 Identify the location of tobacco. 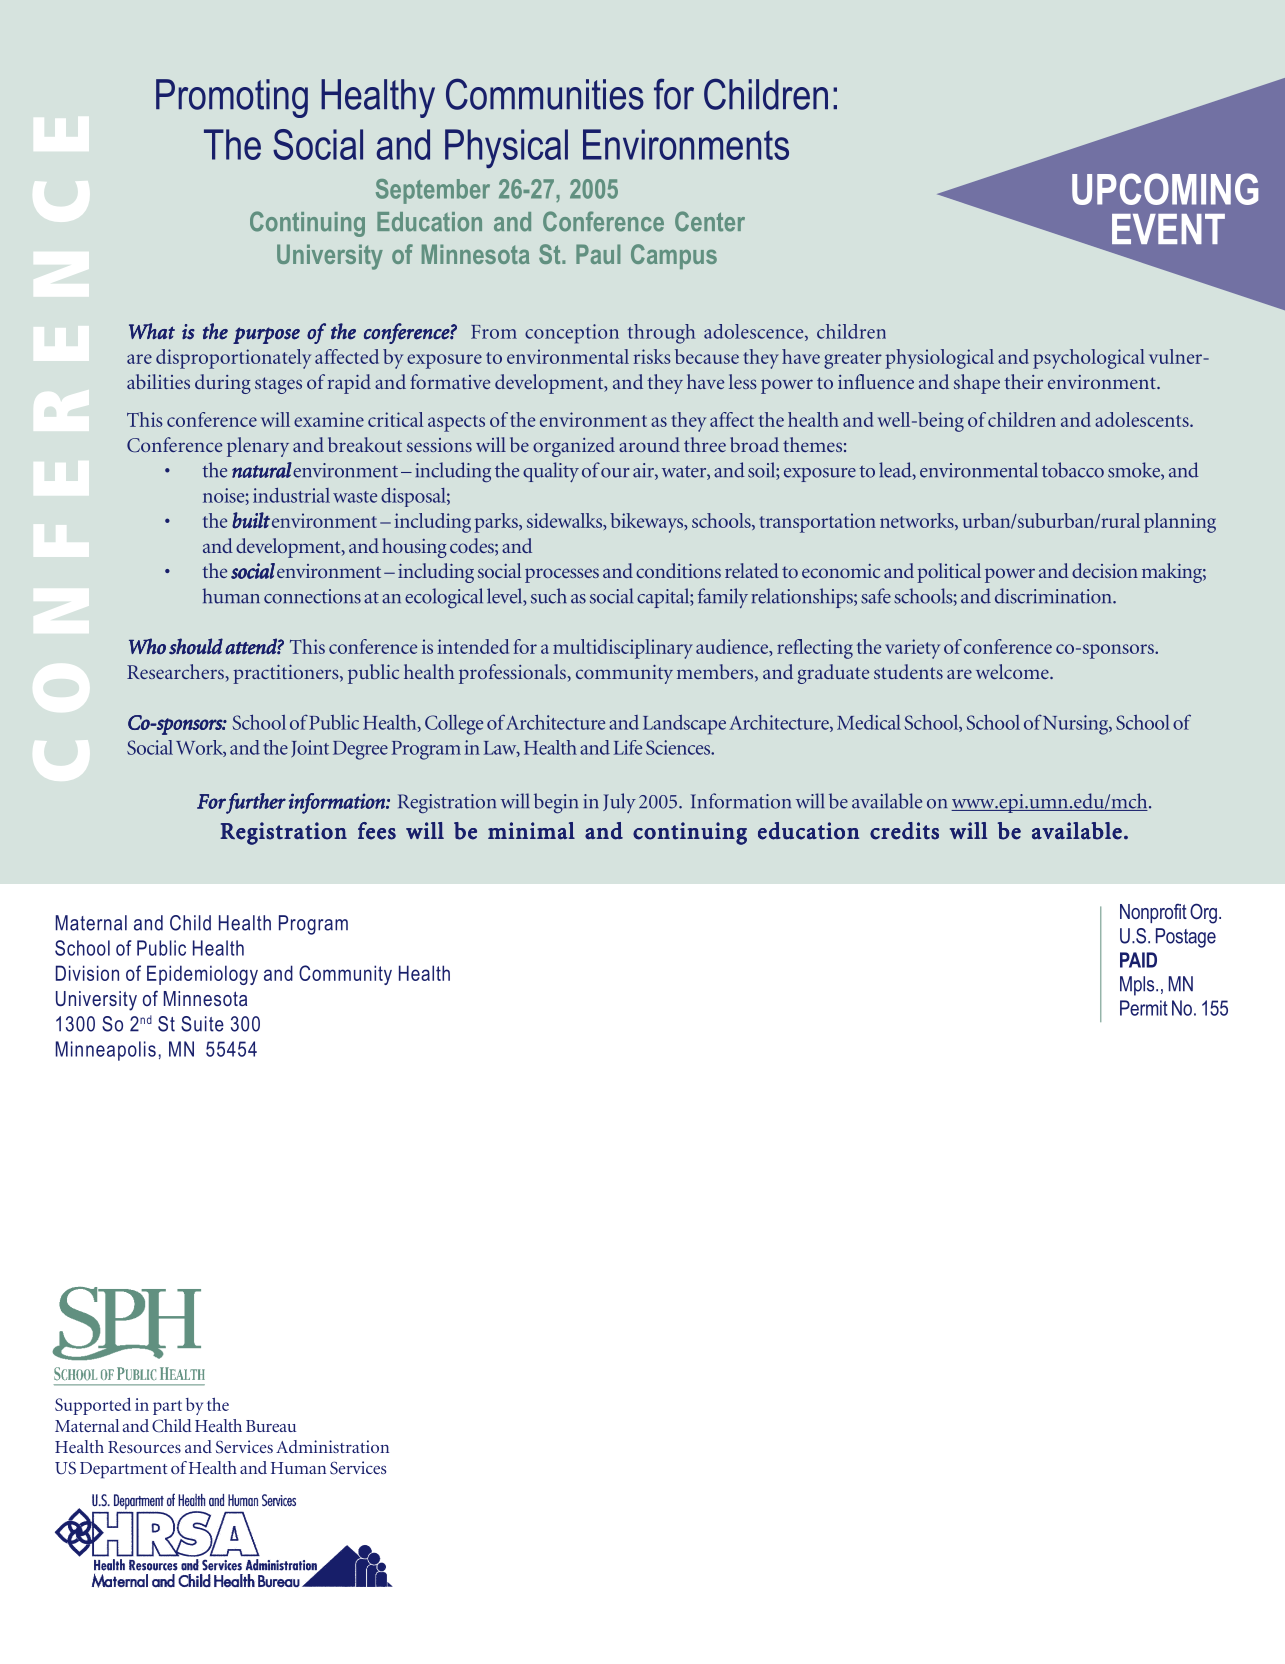
(1073, 470).
